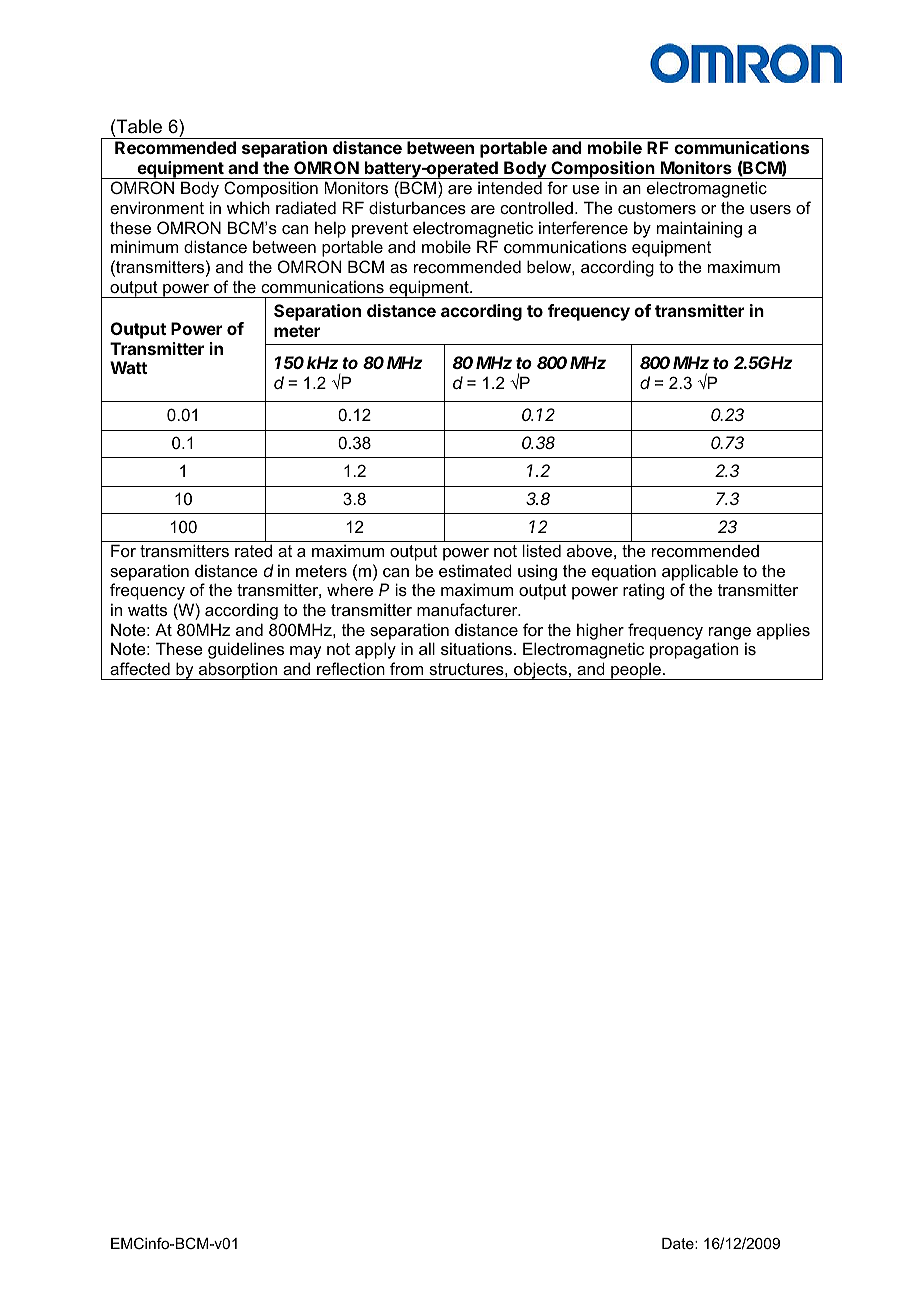 The height and width of the screenshot is (1308, 924). Describe the element at coordinates (694, 650) in the screenshot. I see `propagation` at that location.
